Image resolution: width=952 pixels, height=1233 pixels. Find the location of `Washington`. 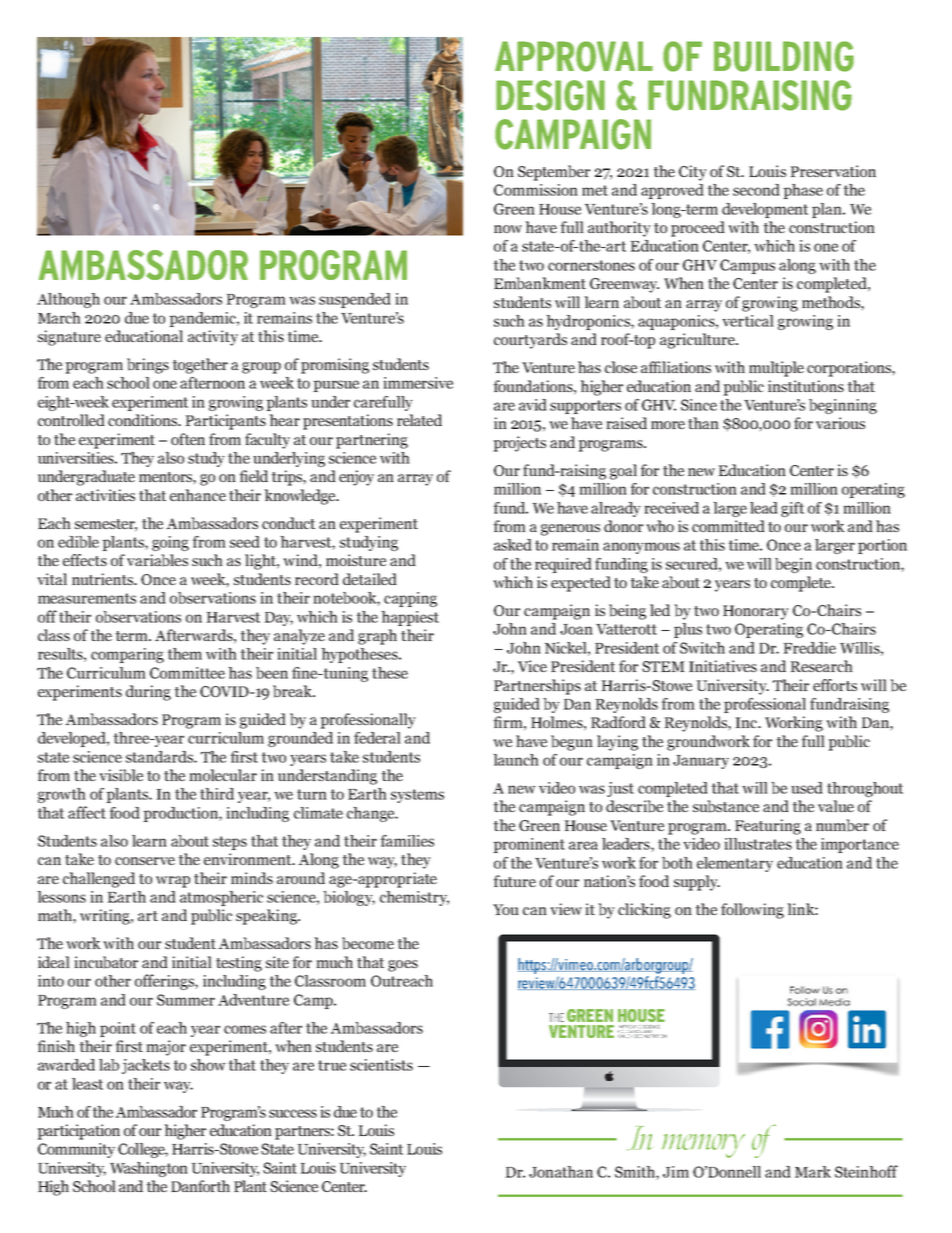

Washington is located at coordinates (149, 1169).
